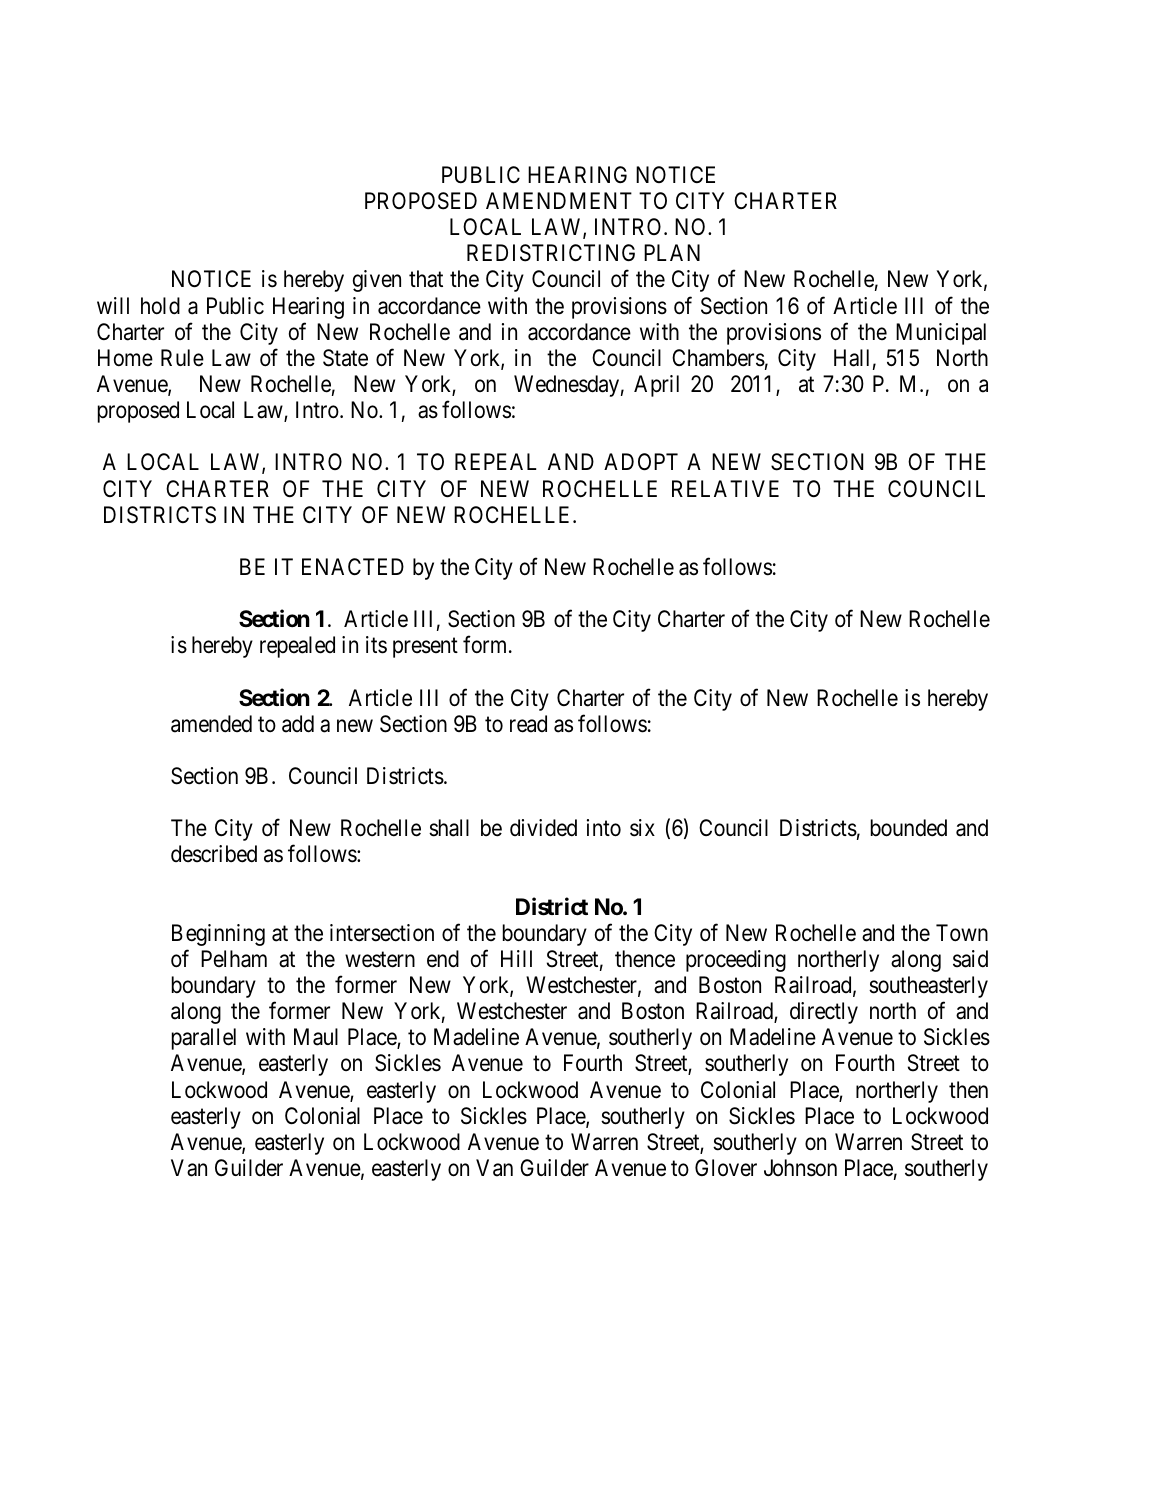  Describe the element at coordinates (218, 935) in the document. I see `Beginning` at that location.
